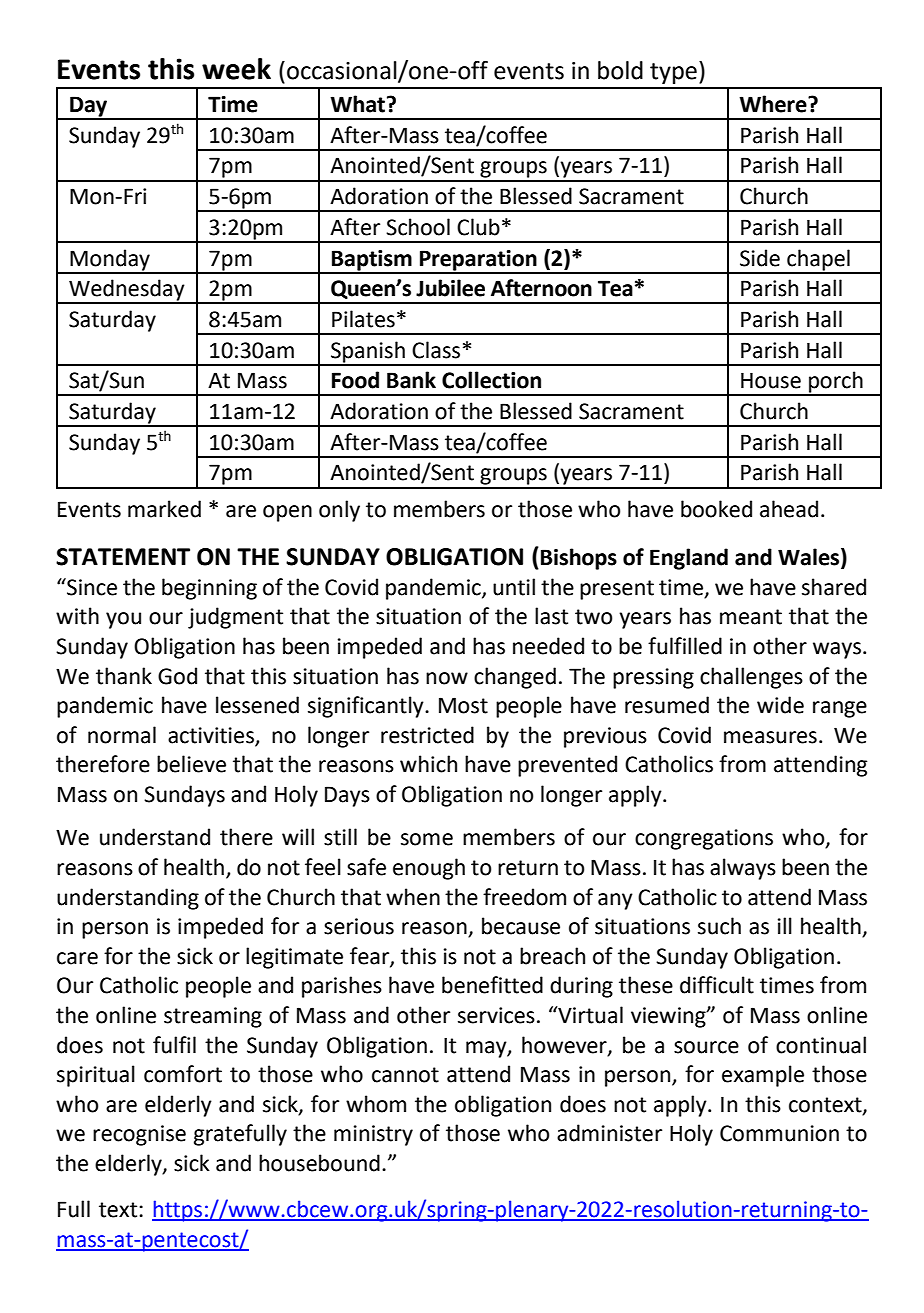 Image resolution: width=924 pixels, height=1313 pixels. Describe the element at coordinates (357, 104) in the image. I see `What` at that location.
